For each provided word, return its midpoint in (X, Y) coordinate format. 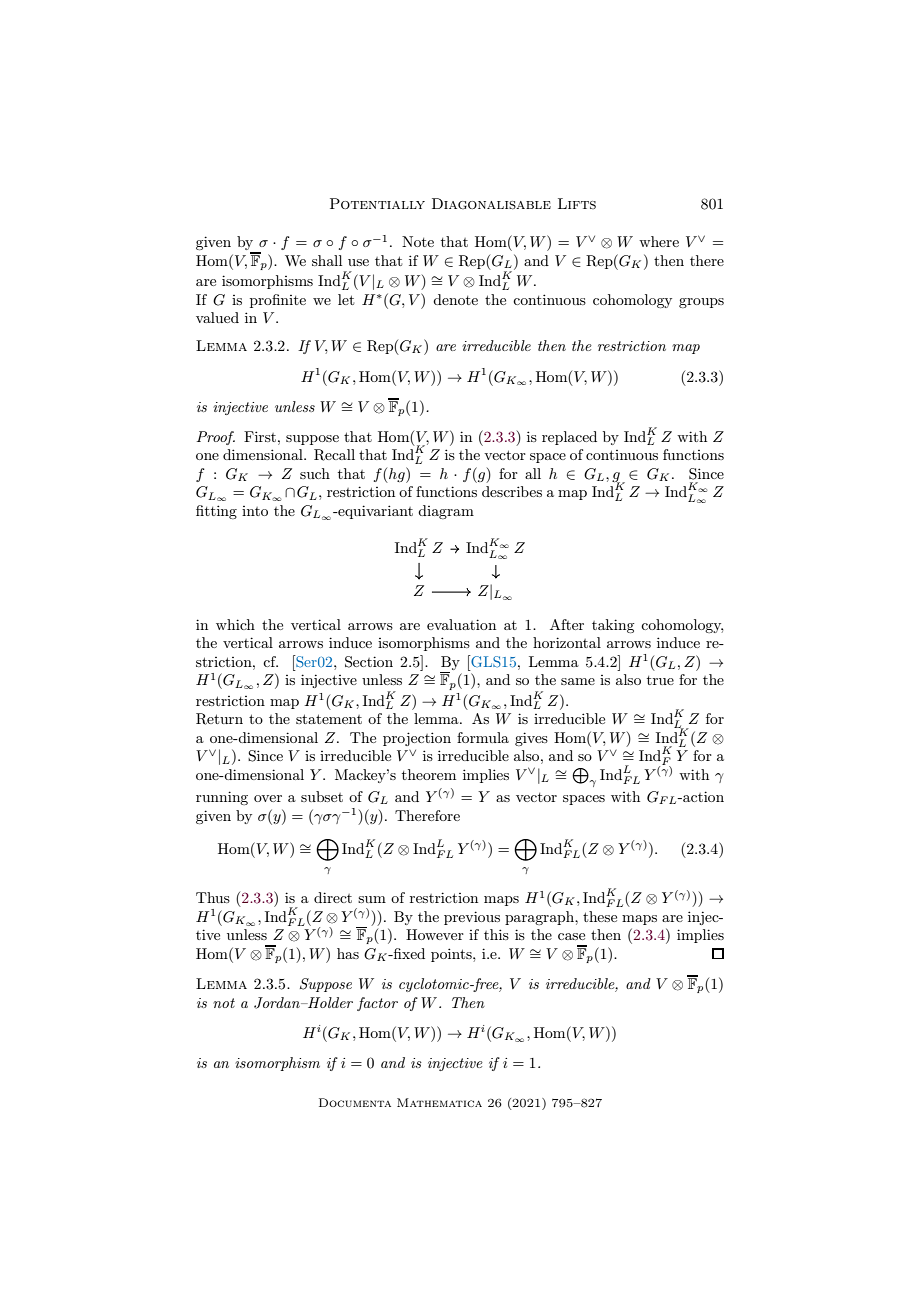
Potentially (377, 203)
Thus (213, 897)
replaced (569, 438)
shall (327, 260)
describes (512, 491)
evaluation (461, 624)
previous (472, 918)
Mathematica (439, 1102)
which (235, 624)
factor (377, 1004)
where (659, 241)
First (261, 436)
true (660, 680)
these (600, 916)
